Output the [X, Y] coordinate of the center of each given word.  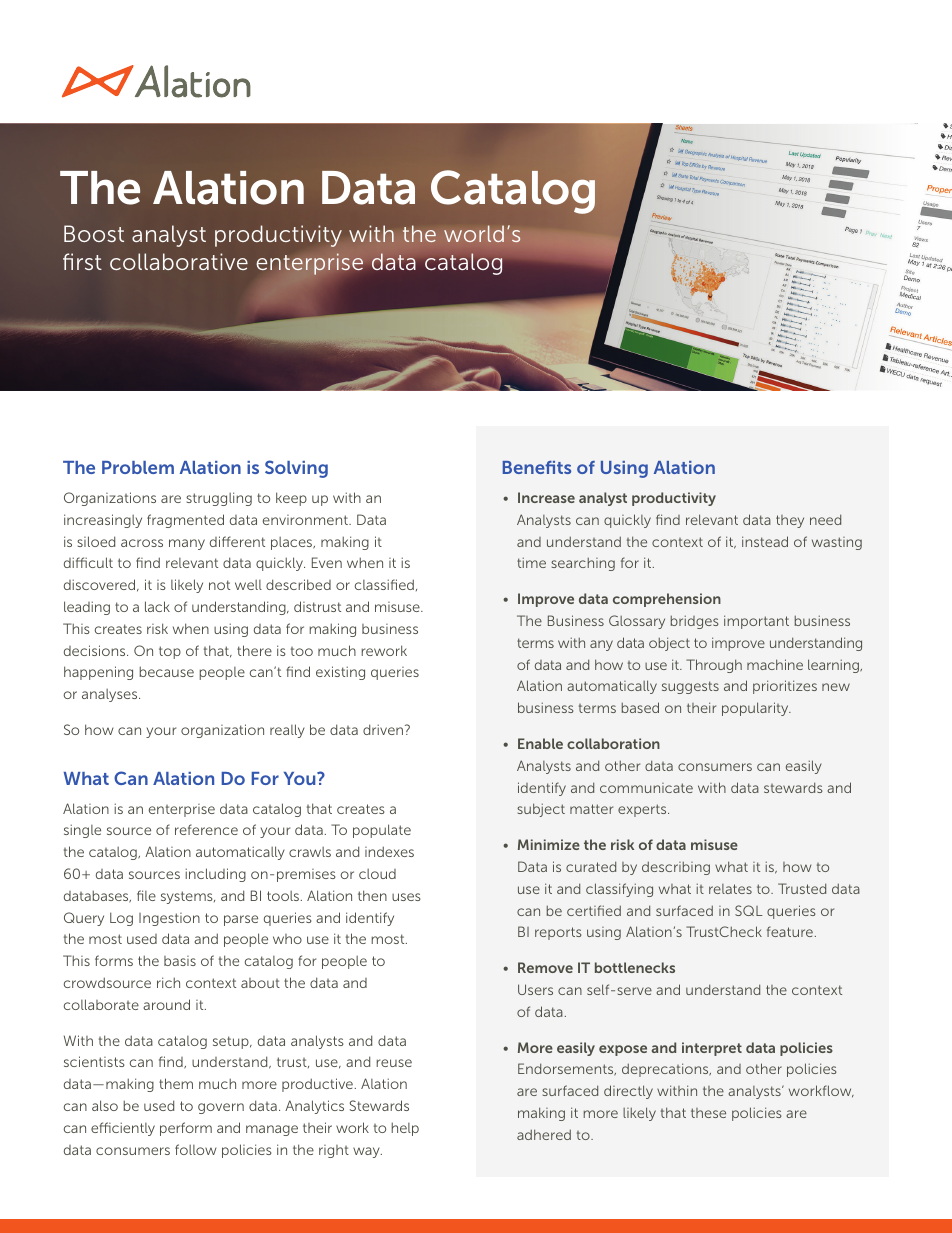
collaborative [179, 261]
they [790, 521]
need [825, 519]
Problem [138, 467]
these [708, 1113]
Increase [546, 497]
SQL [749, 910]
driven [384, 729]
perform [186, 1129]
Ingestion [169, 919]
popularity [756, 709]
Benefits [537, 467]
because [166, 671]
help [405, 1129]
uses [406, 897]
